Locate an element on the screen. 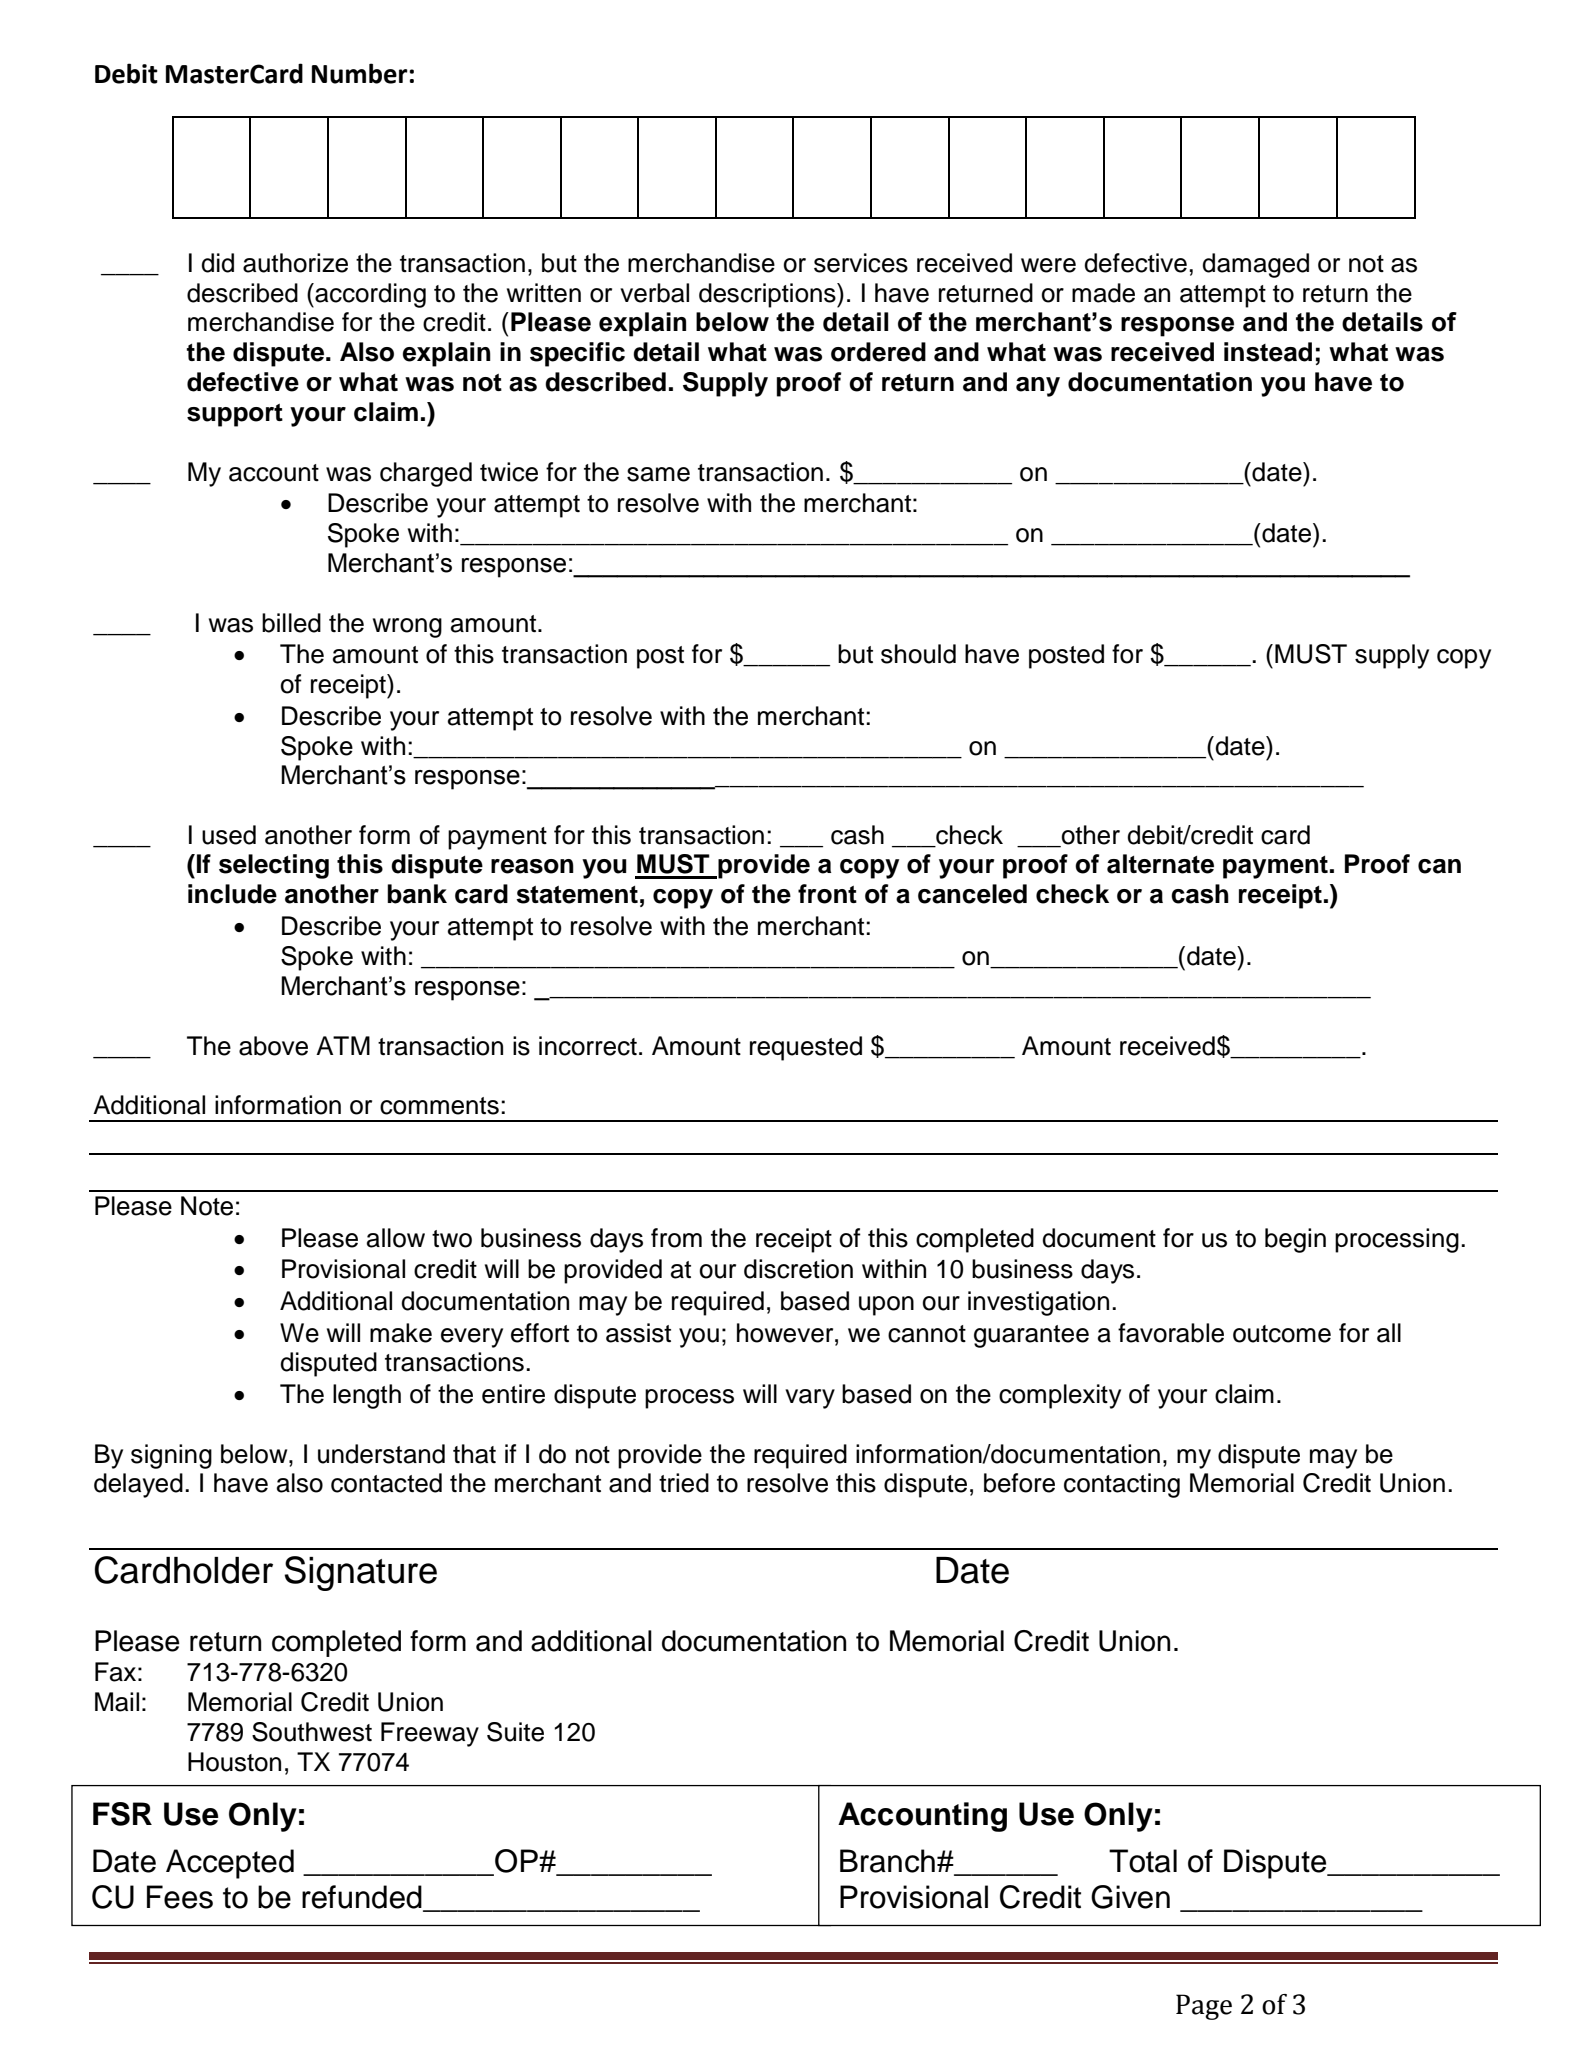 The height and width of the screenshot is (2054, 1587). verbal is located at coordinates (654, 293).
